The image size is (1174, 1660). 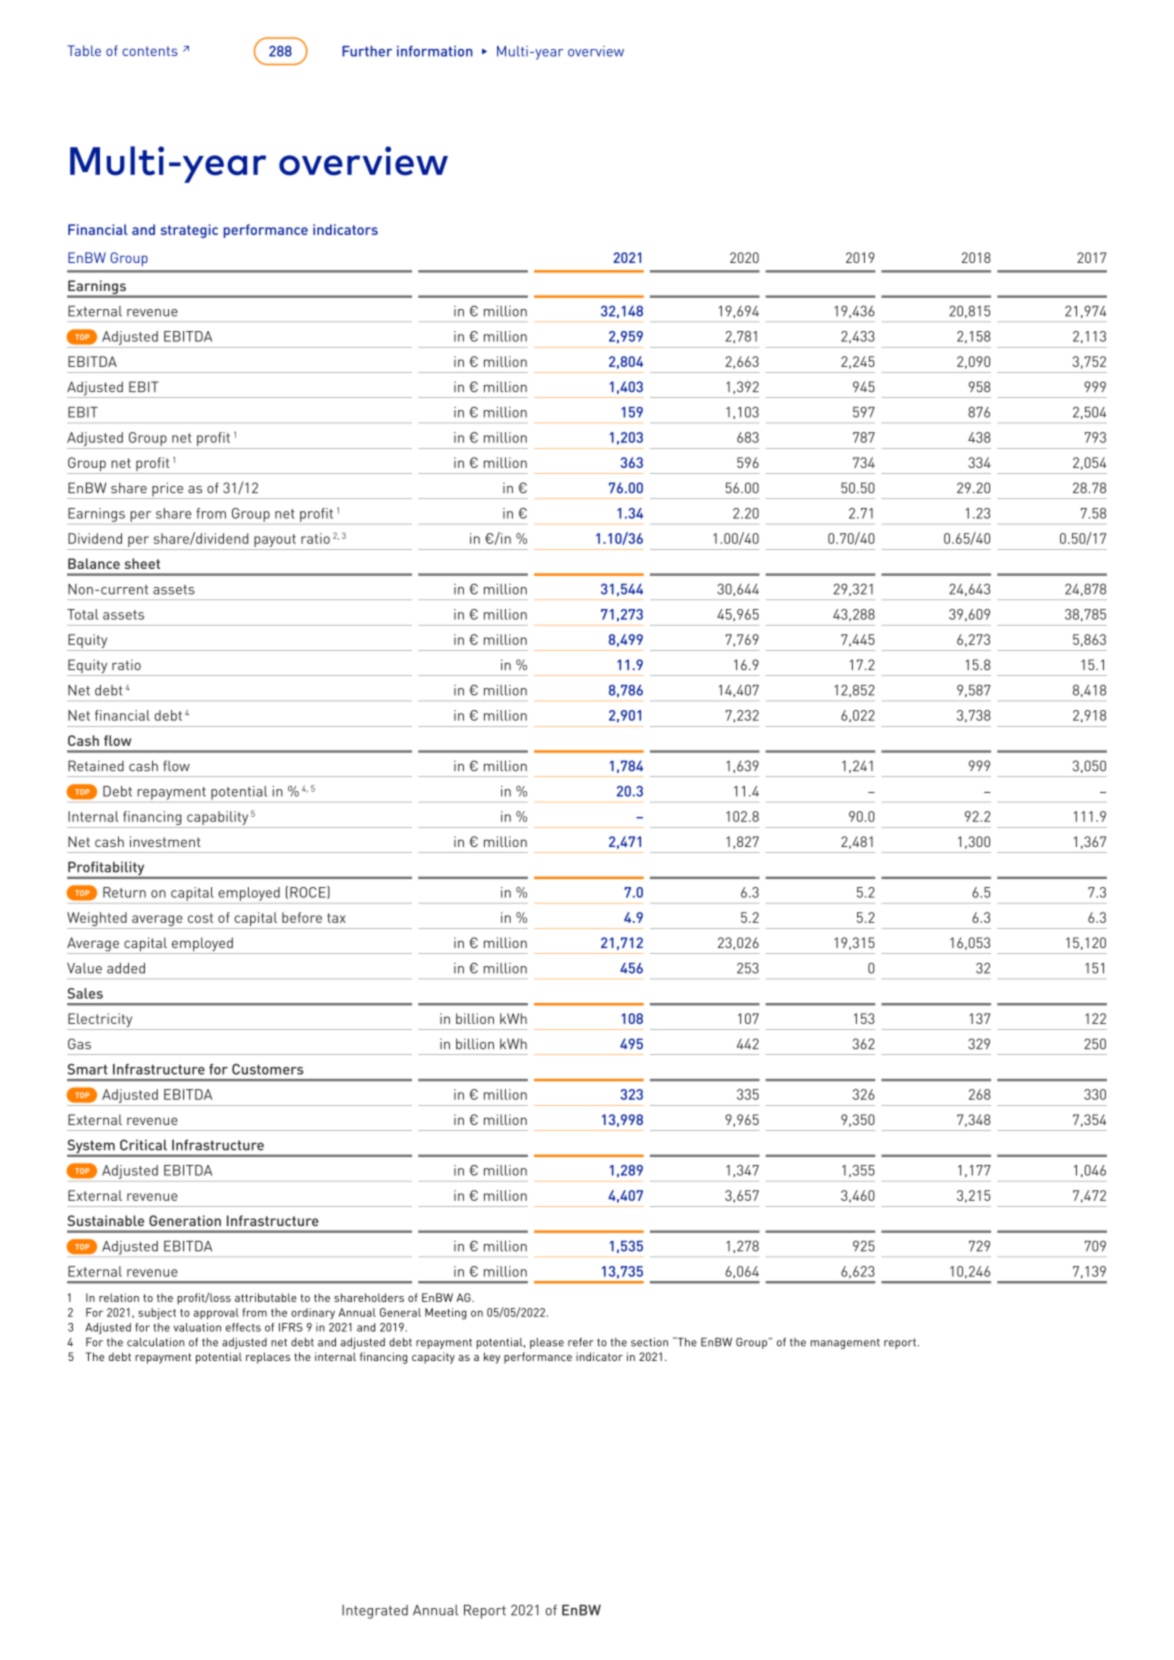 I want to click on sheet, so click(x=142, y=563).
